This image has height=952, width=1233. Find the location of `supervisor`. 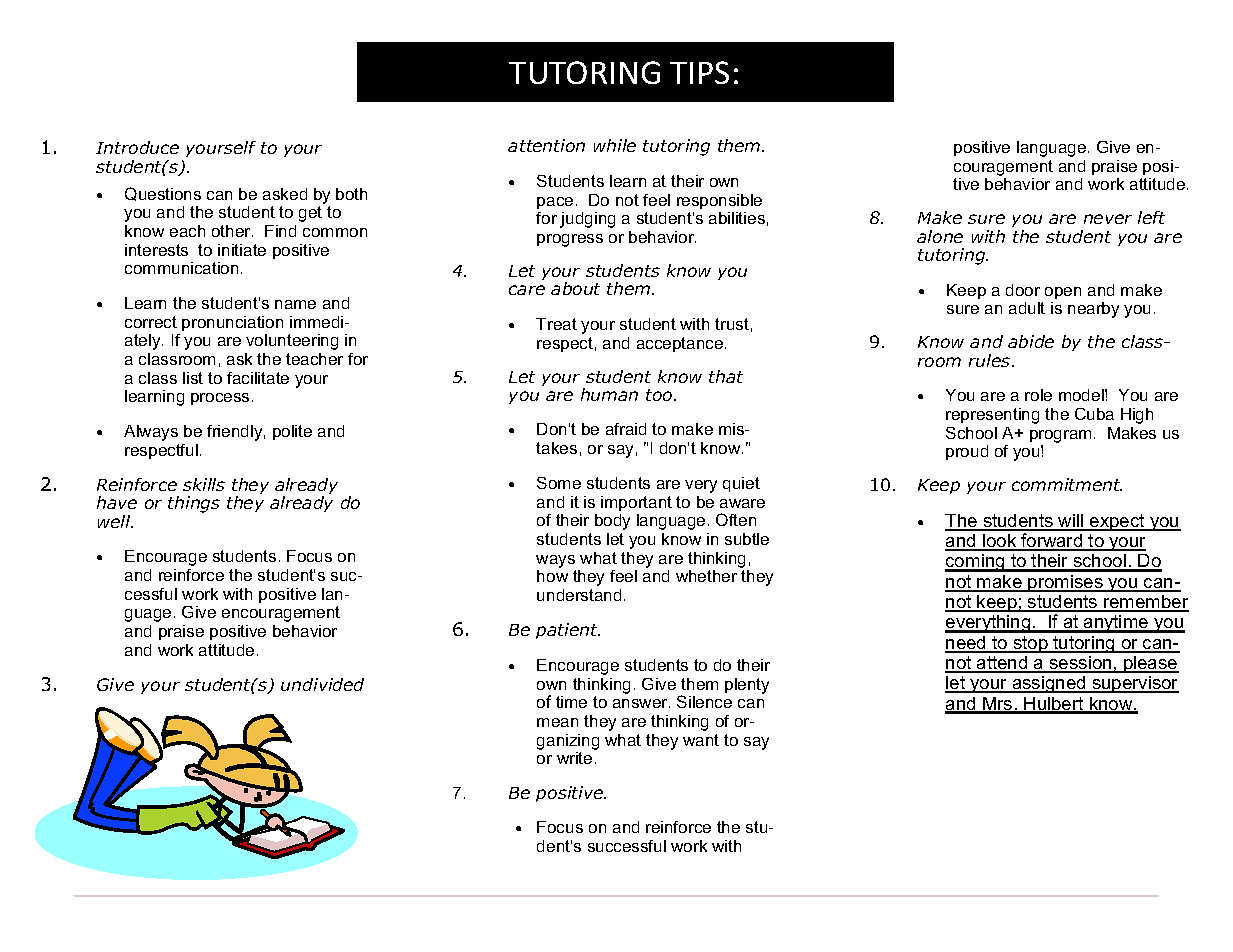

supervisor is located at coordinates (1134, 684).
